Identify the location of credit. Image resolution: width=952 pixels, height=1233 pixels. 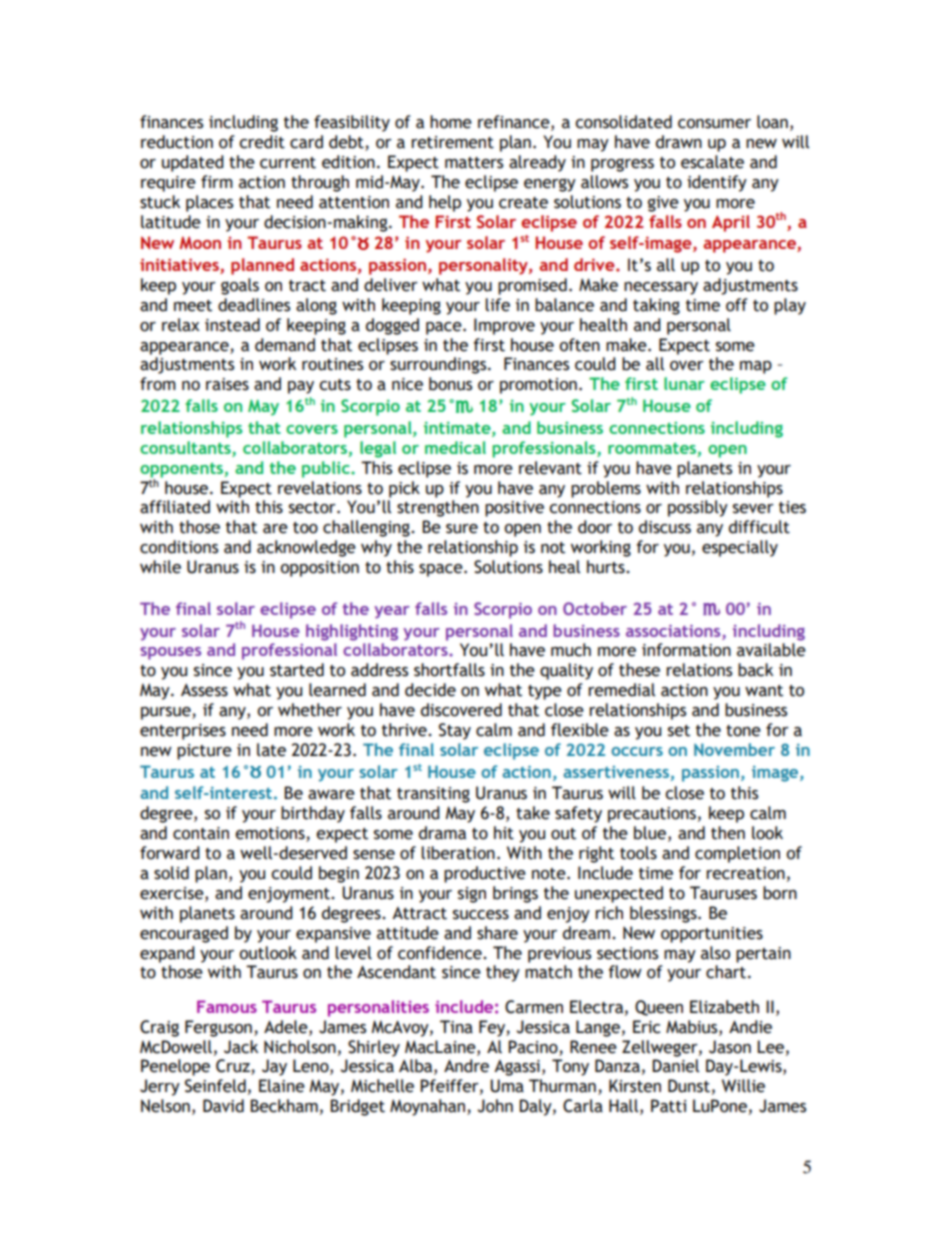
(262, 142).
